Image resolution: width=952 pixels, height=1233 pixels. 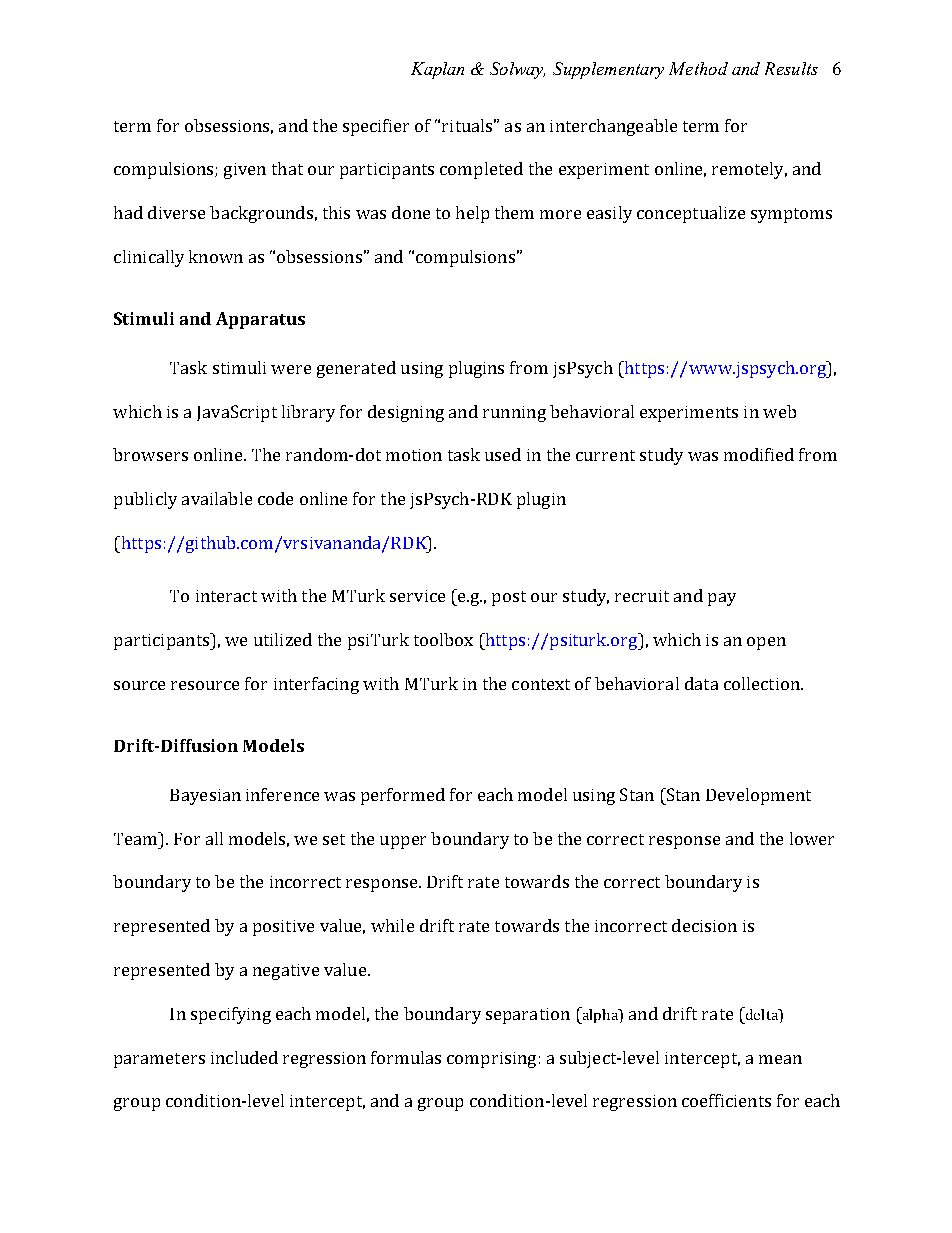 I want to click on included, so click(x=244, y=1057).
